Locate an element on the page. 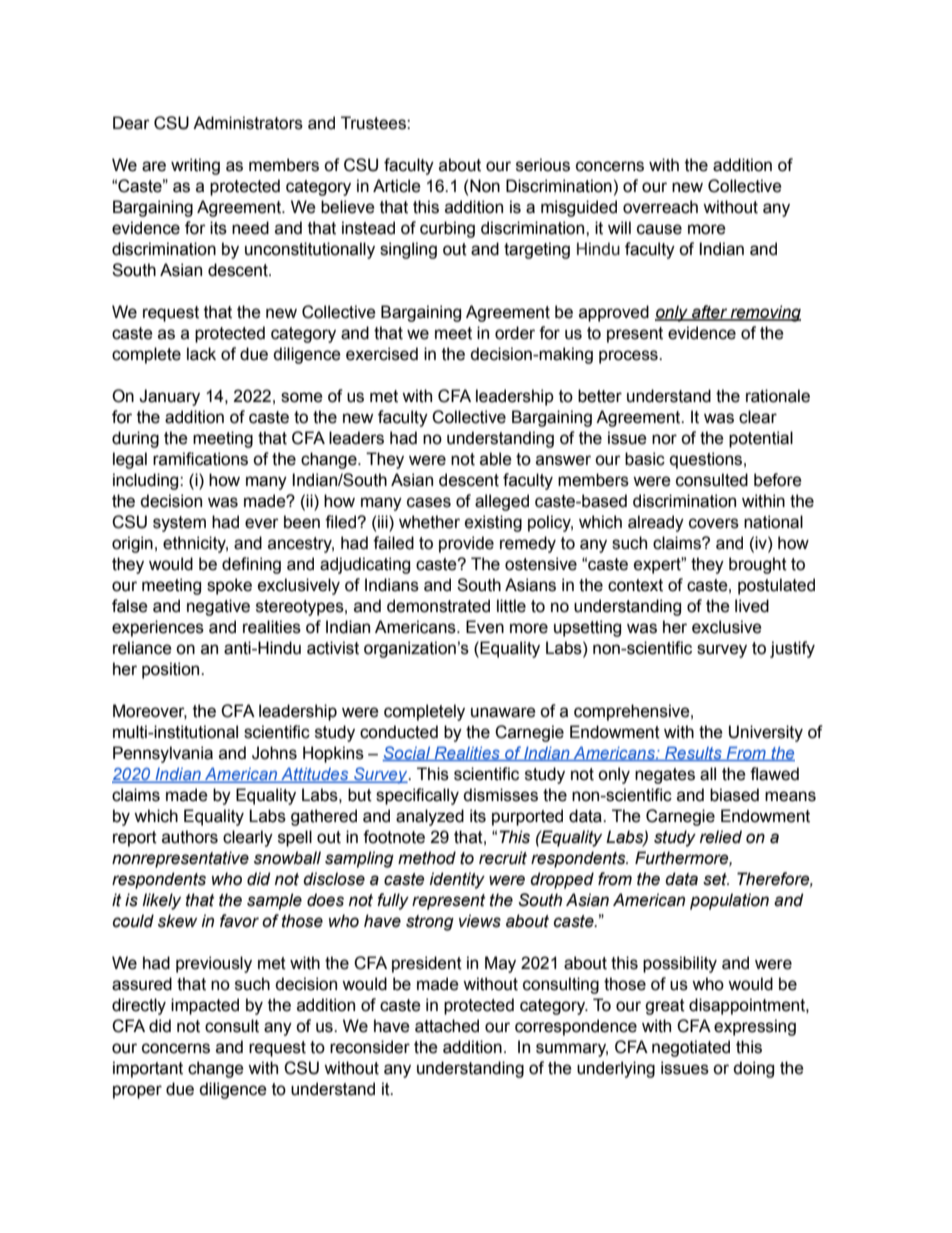 The height and width of the document is (1233, 952). writing is located at coordinates (195, 166).
